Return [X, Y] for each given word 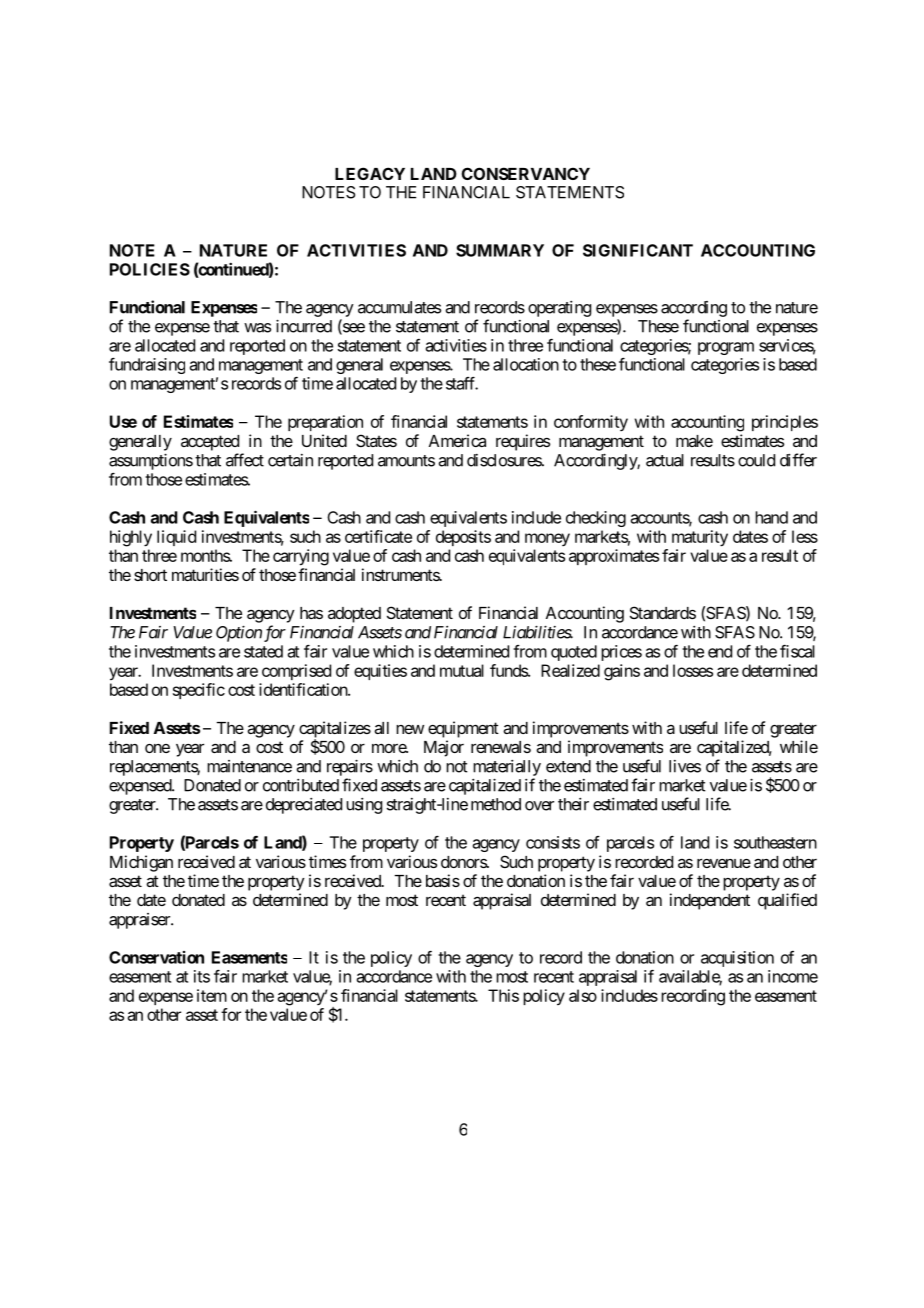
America [457, 440]
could [756, 460]
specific [199, 691]
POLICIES [150, 269]
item [212, 995]
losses [693, 670]
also [583, 995]
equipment [463, 729]
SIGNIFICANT [638, 250]
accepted [210, 443]
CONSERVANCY [526, 173]
